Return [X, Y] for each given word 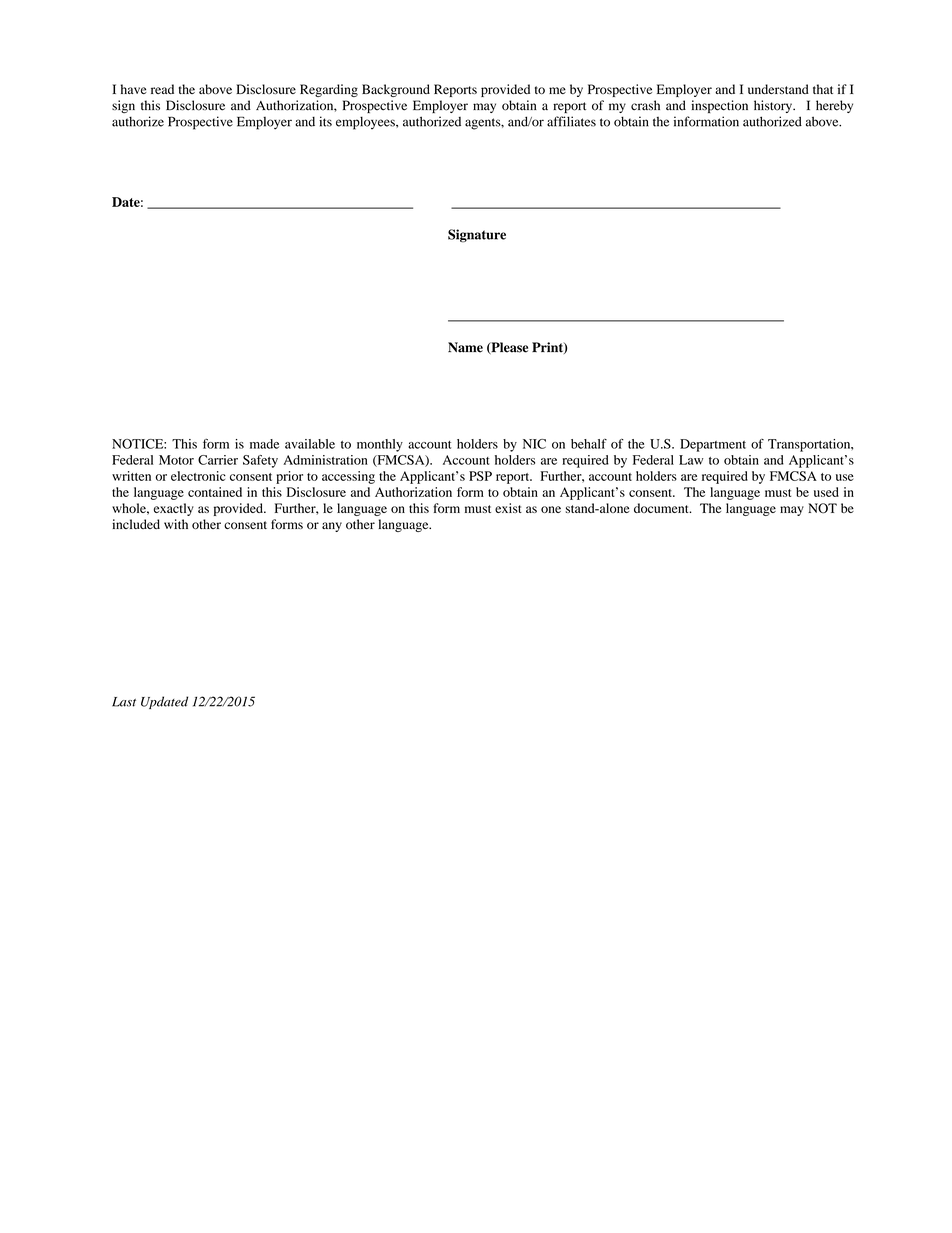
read [162, 89]
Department [713, 445]
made [264, 444]
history [774, 106]
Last [124, 702]
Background [396, 90]
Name [465, 347]
